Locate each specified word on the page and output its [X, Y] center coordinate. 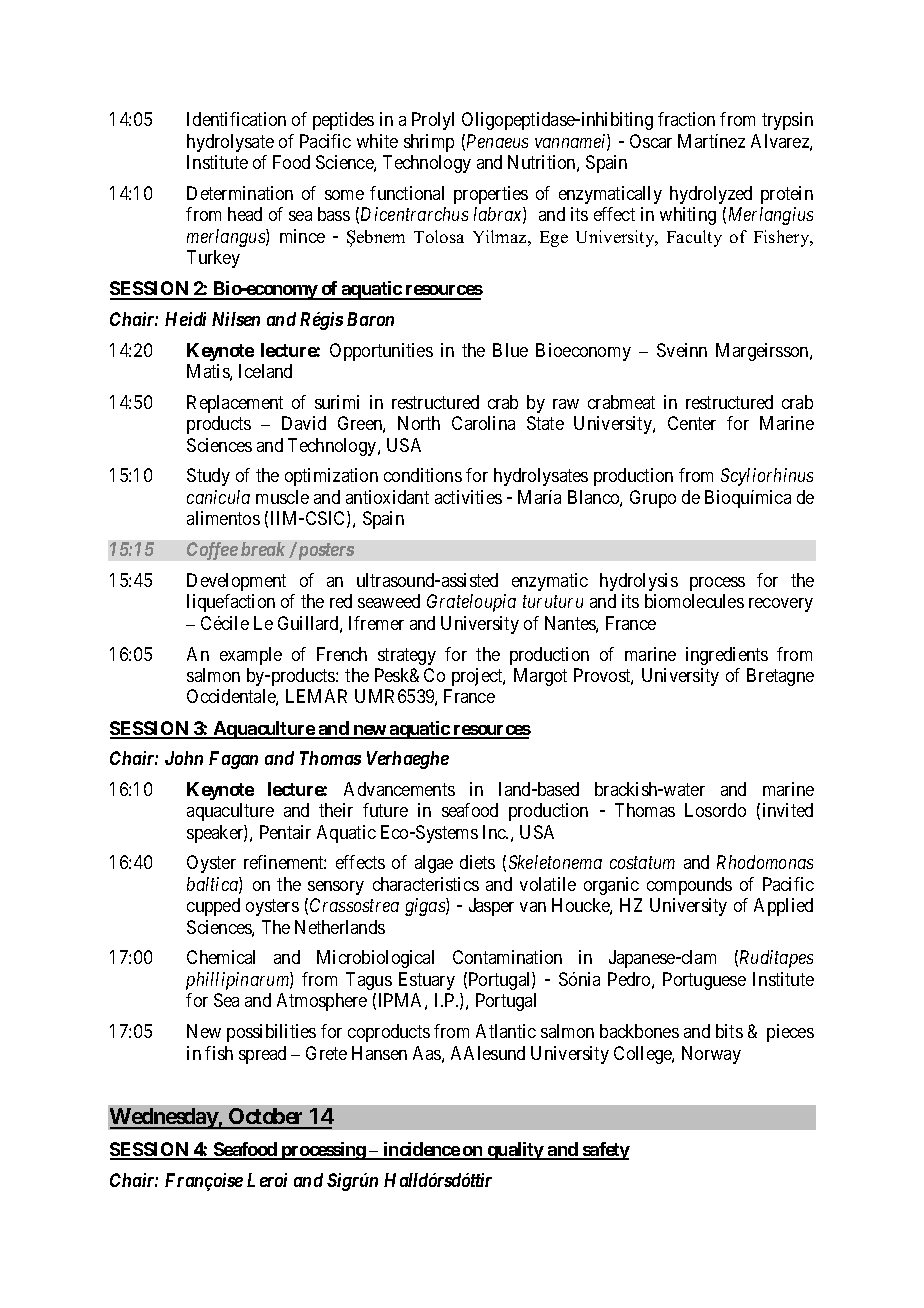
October [267, 1118]
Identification [236, 119]
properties [491, 195]
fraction [686, 119]
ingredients [727, 656]
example [251, 656]
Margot [540, 677]
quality [515, 1151]
